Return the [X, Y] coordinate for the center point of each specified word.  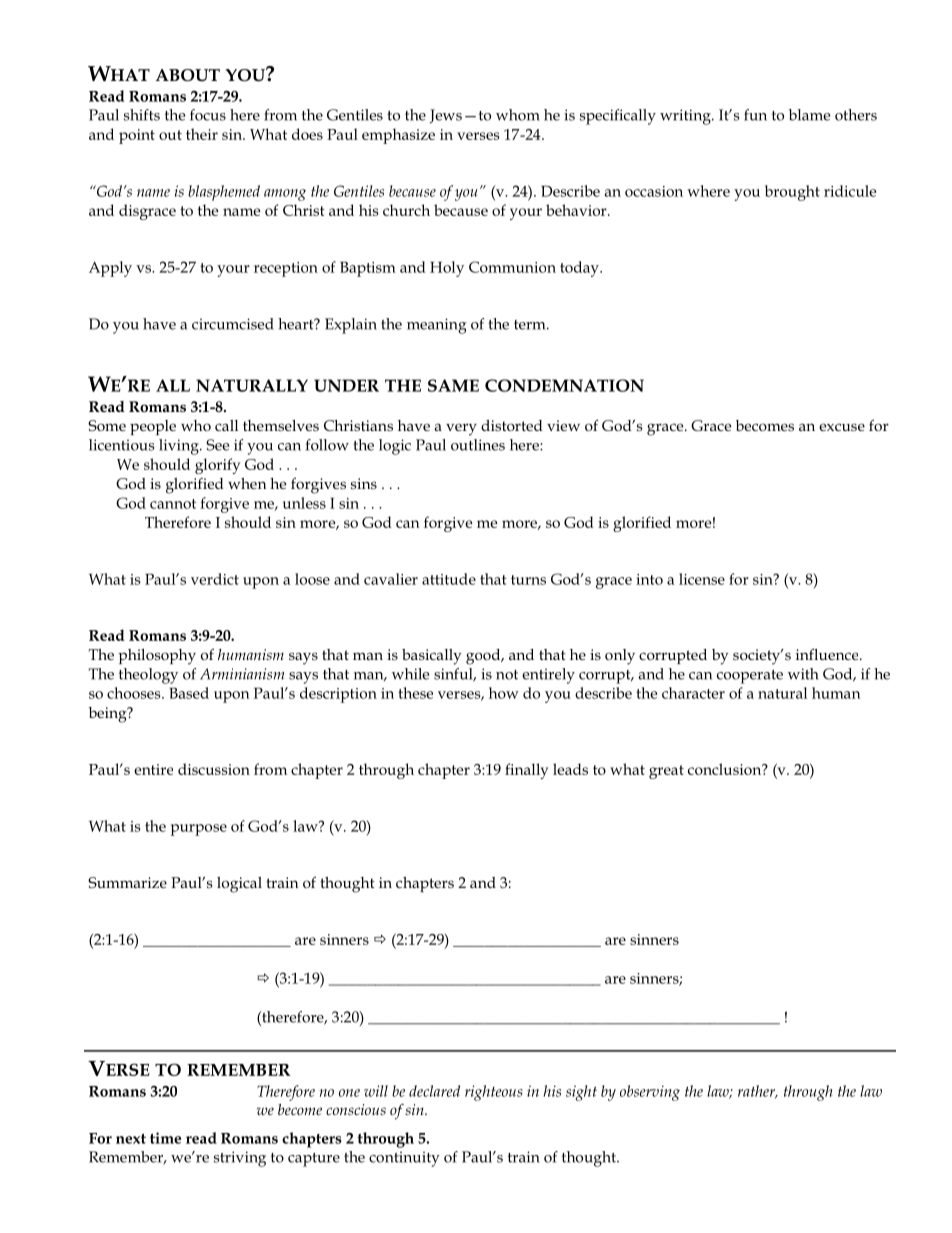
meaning [437, 326]
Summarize [127, 882]
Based [189, 693]
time [165, 1138]
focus [208, 115]
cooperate [750, 677]
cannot [173, 504]
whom [518, 115]
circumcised [233, 324]
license [702, 579]
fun [755, 115]
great [666, 772]
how [504, 693]
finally [527, 771]
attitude [449, 579]
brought [792, 193]
